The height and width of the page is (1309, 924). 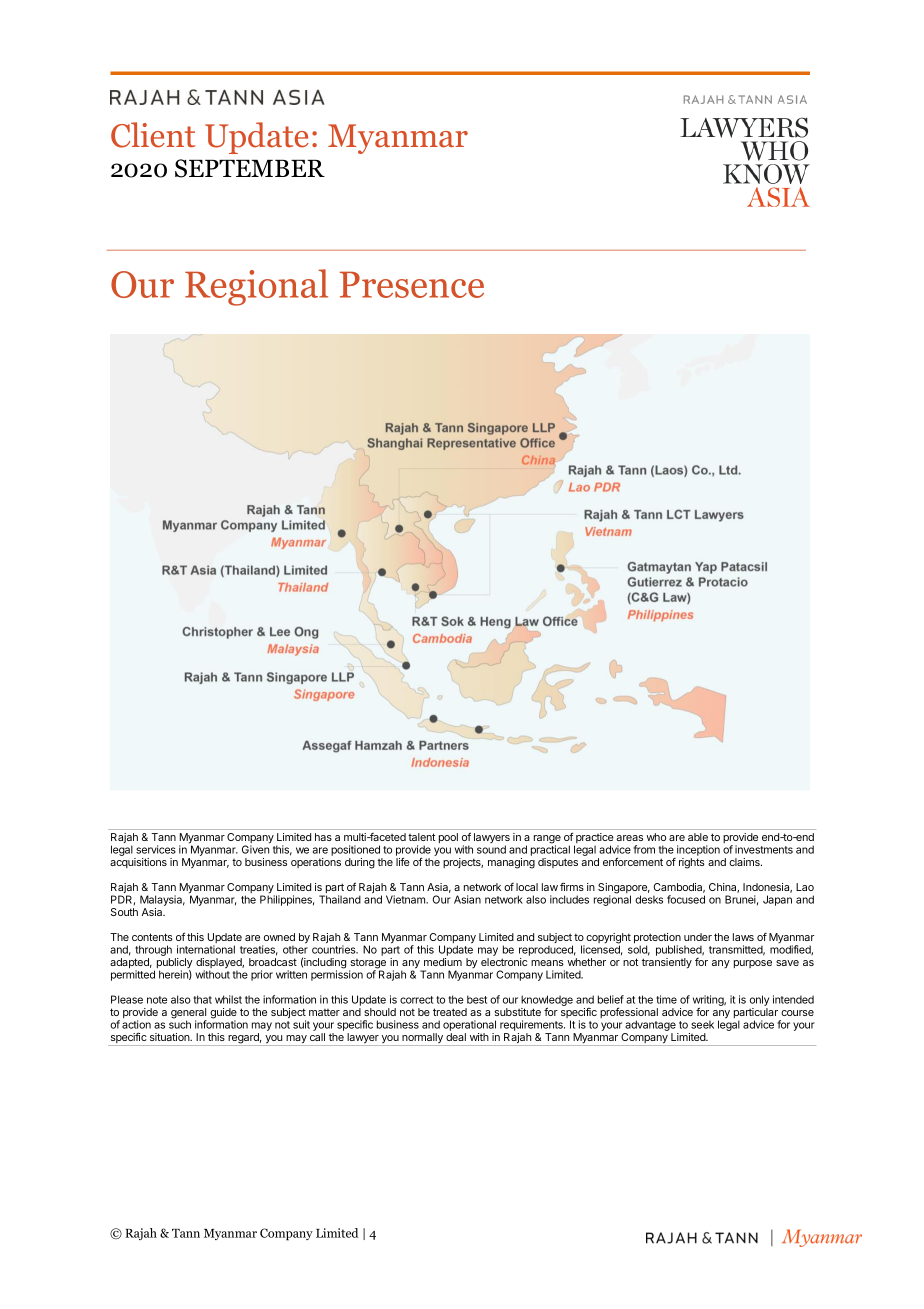 What do you see at coordinates (698, 850) in the page?
I see `inception` at bounding box center [698, 850].
